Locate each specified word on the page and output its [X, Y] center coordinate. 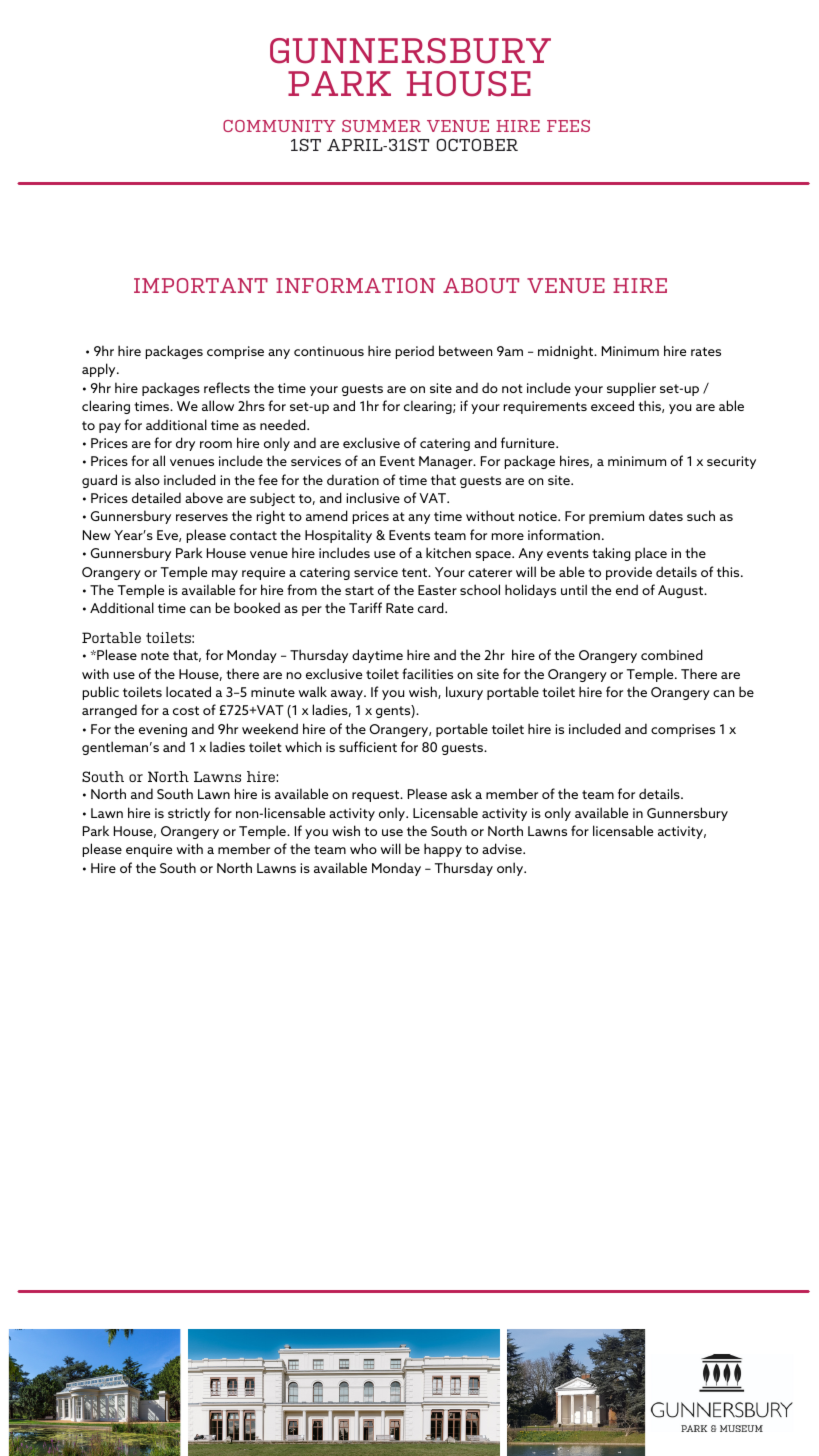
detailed [156, 497]
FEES [568, 126]
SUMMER [381, 126]
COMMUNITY [279, 126]
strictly [189, 814]
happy [443, 850]
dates [666, 515]
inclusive [373, 497]
